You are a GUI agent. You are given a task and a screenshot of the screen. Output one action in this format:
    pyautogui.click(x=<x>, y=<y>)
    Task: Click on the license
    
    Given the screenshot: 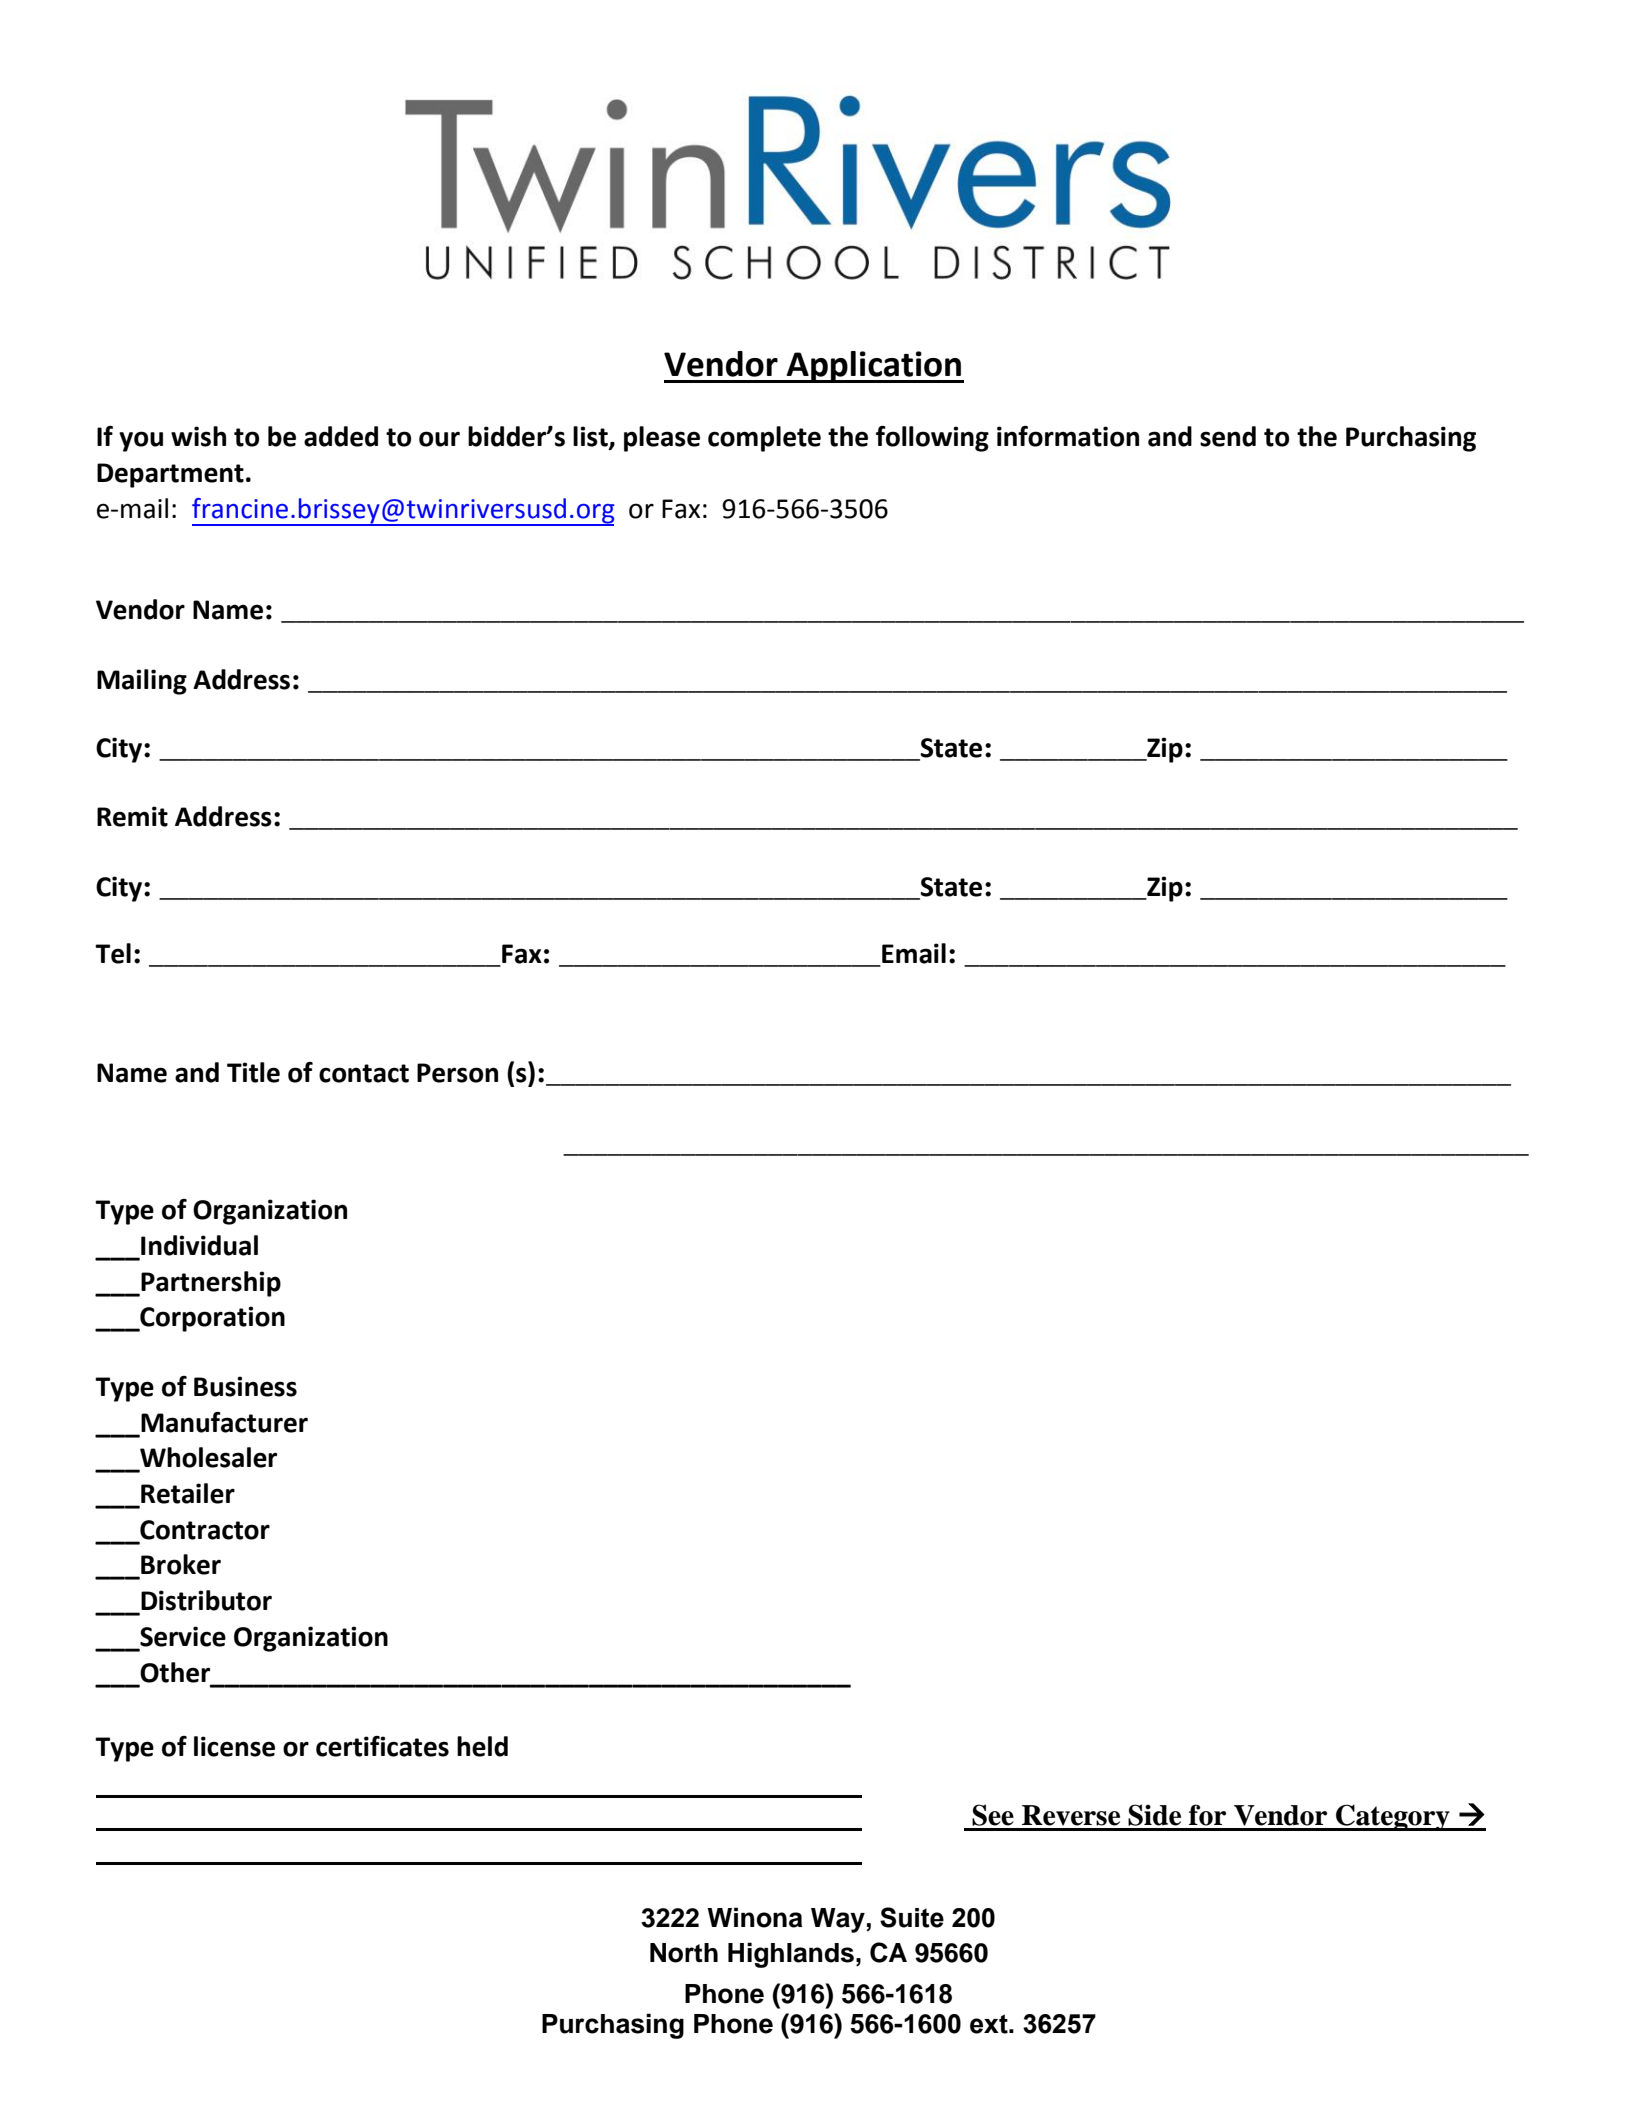 What is the action you would take?
    pyautogui.click(x=234, y=1746)
